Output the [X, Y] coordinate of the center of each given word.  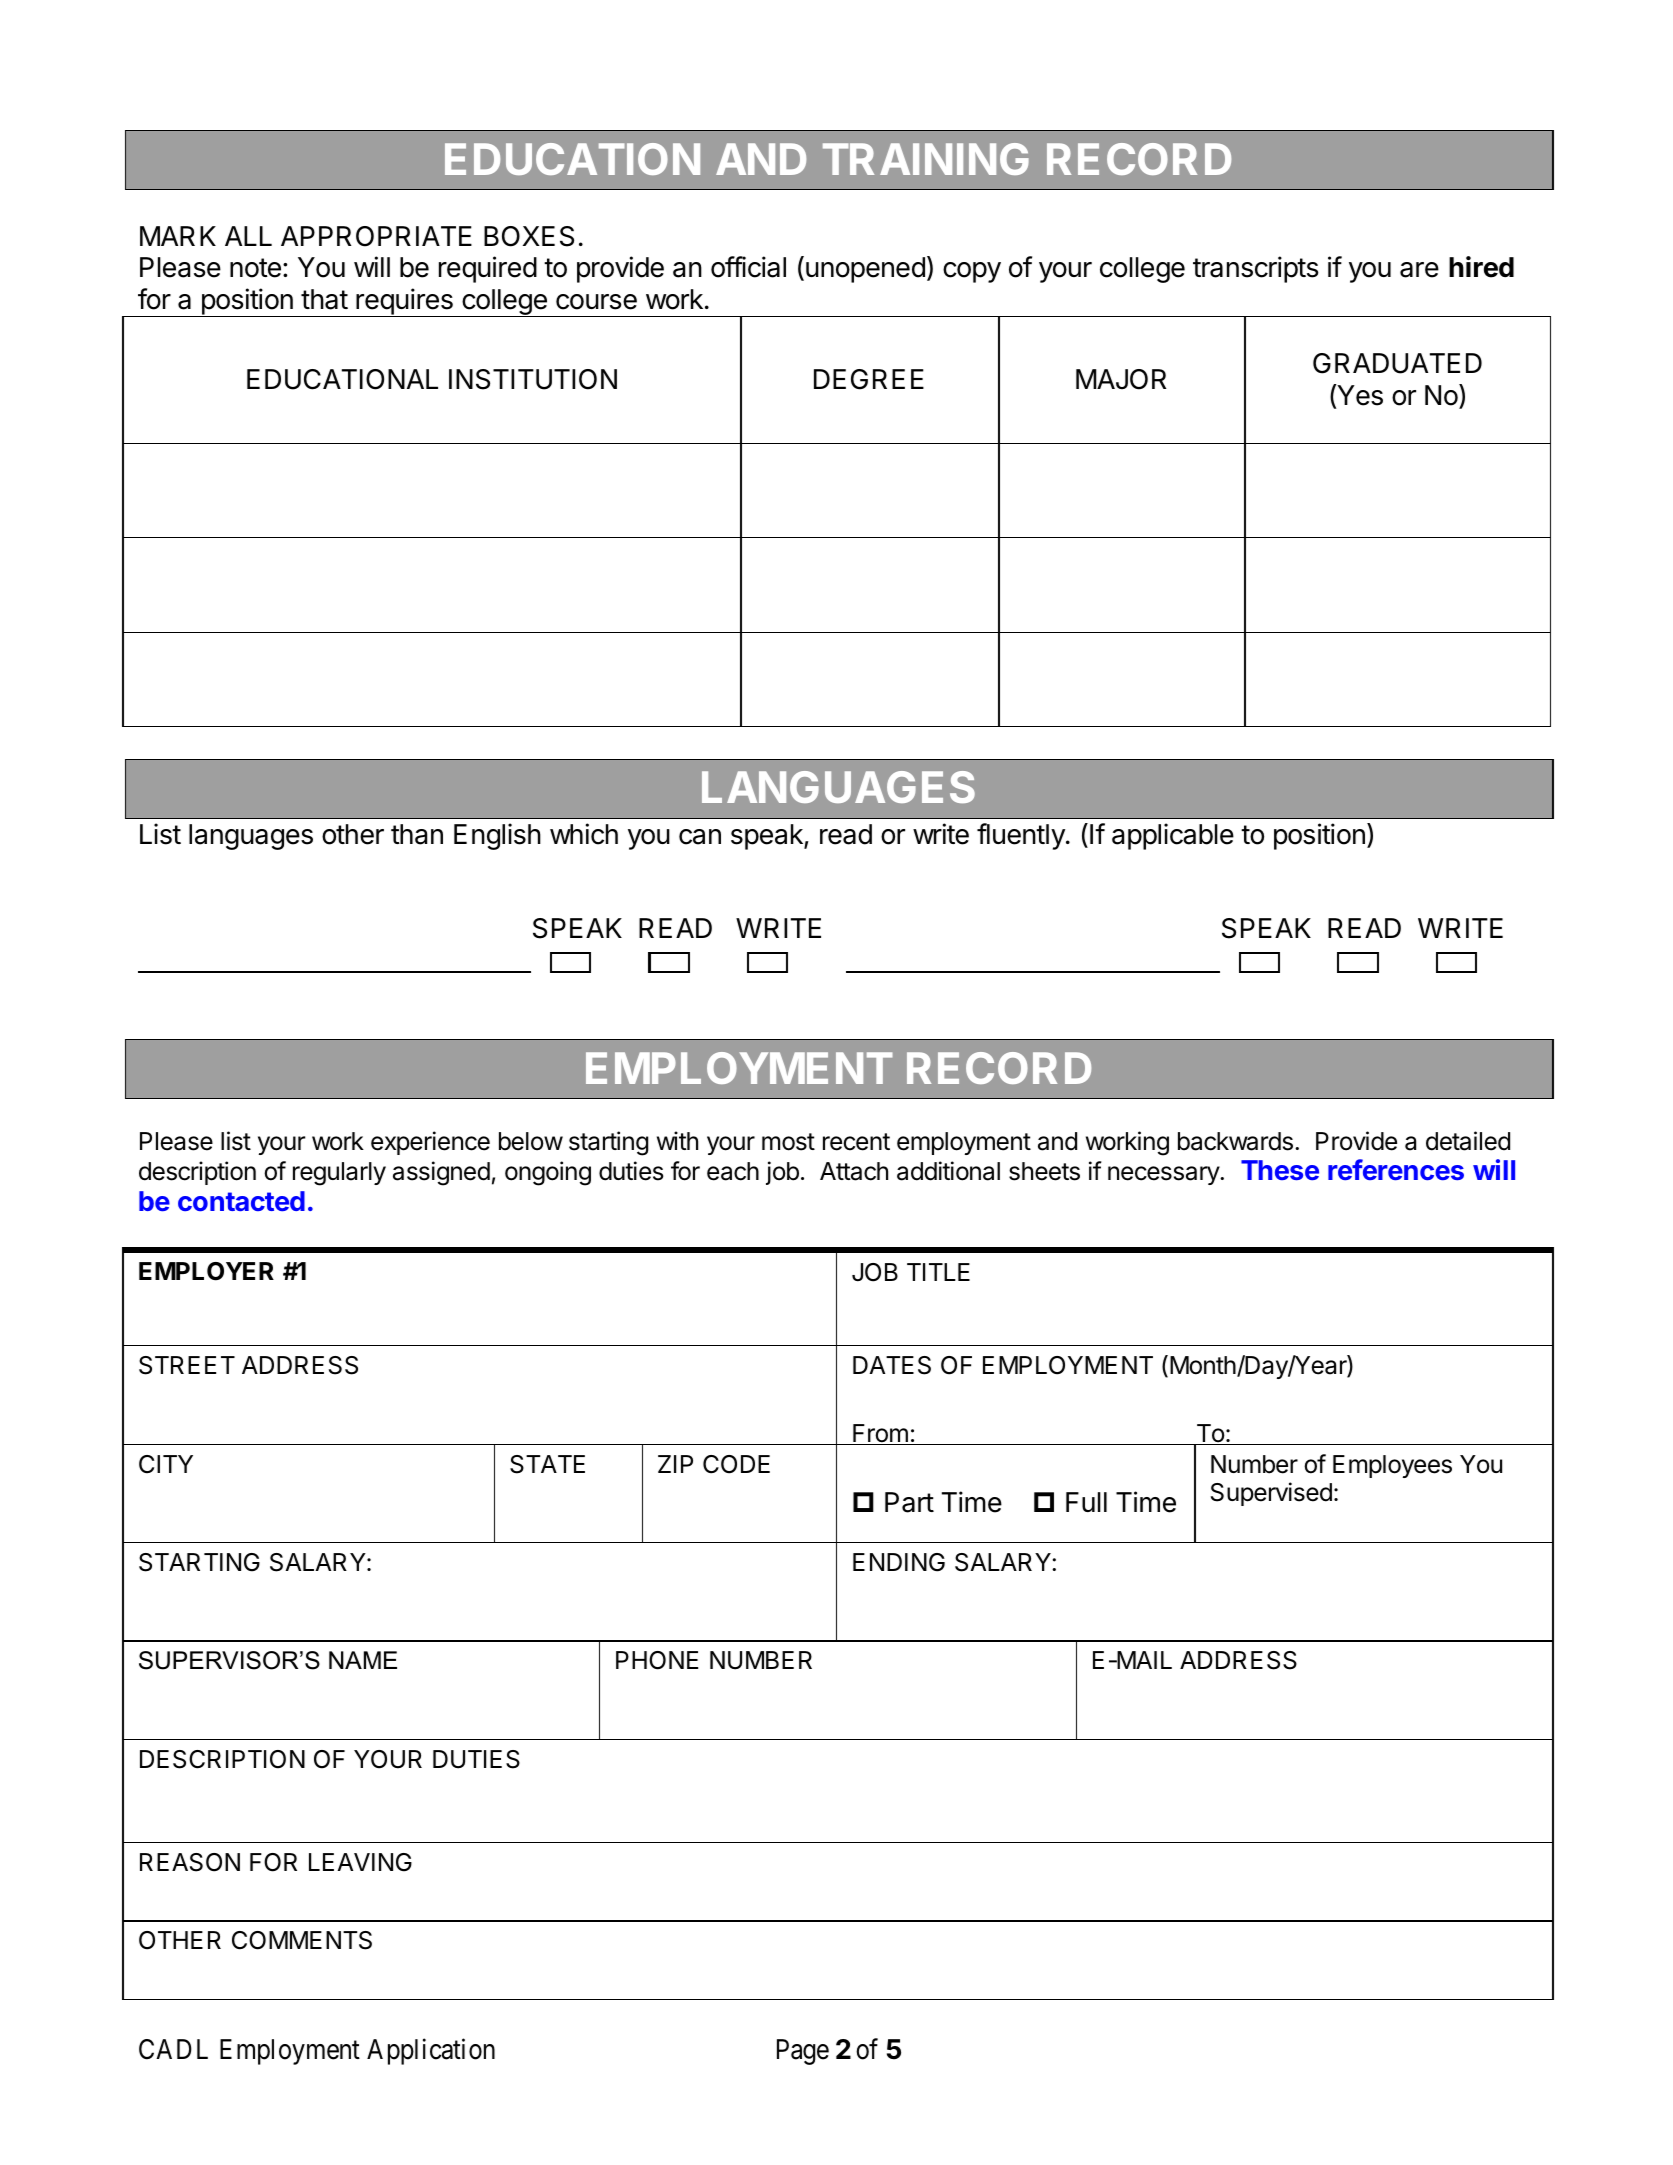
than [417, 834]
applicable [1173, 836]
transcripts [1256, 269]
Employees [1392, 1466]
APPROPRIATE [376, 236]
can [700, 837]
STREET [187, 1365]
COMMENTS [302, 1940]
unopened [865, 270]
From [880, 1434]
